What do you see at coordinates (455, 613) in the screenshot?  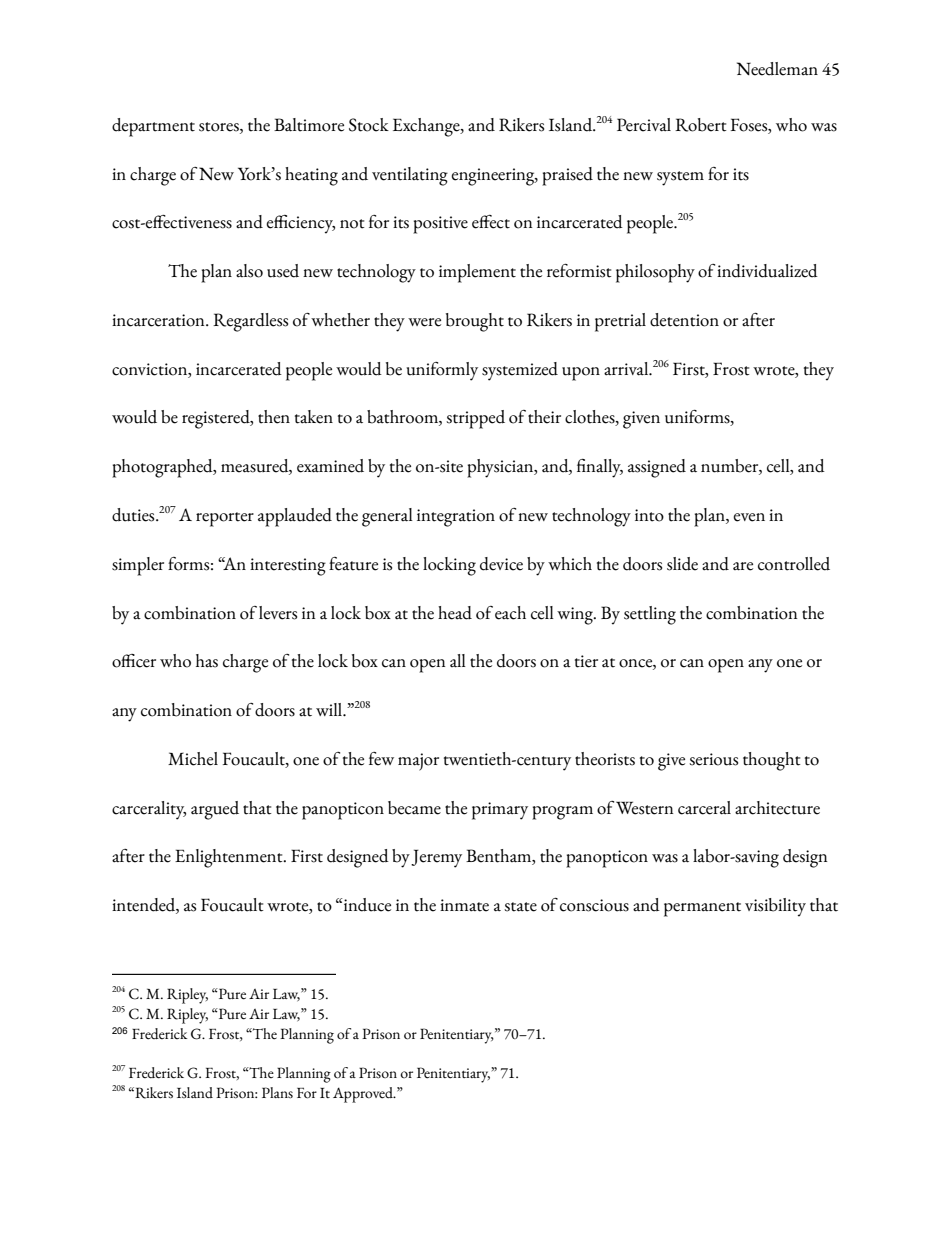 I see `head` at bounding box center [455, 613].
